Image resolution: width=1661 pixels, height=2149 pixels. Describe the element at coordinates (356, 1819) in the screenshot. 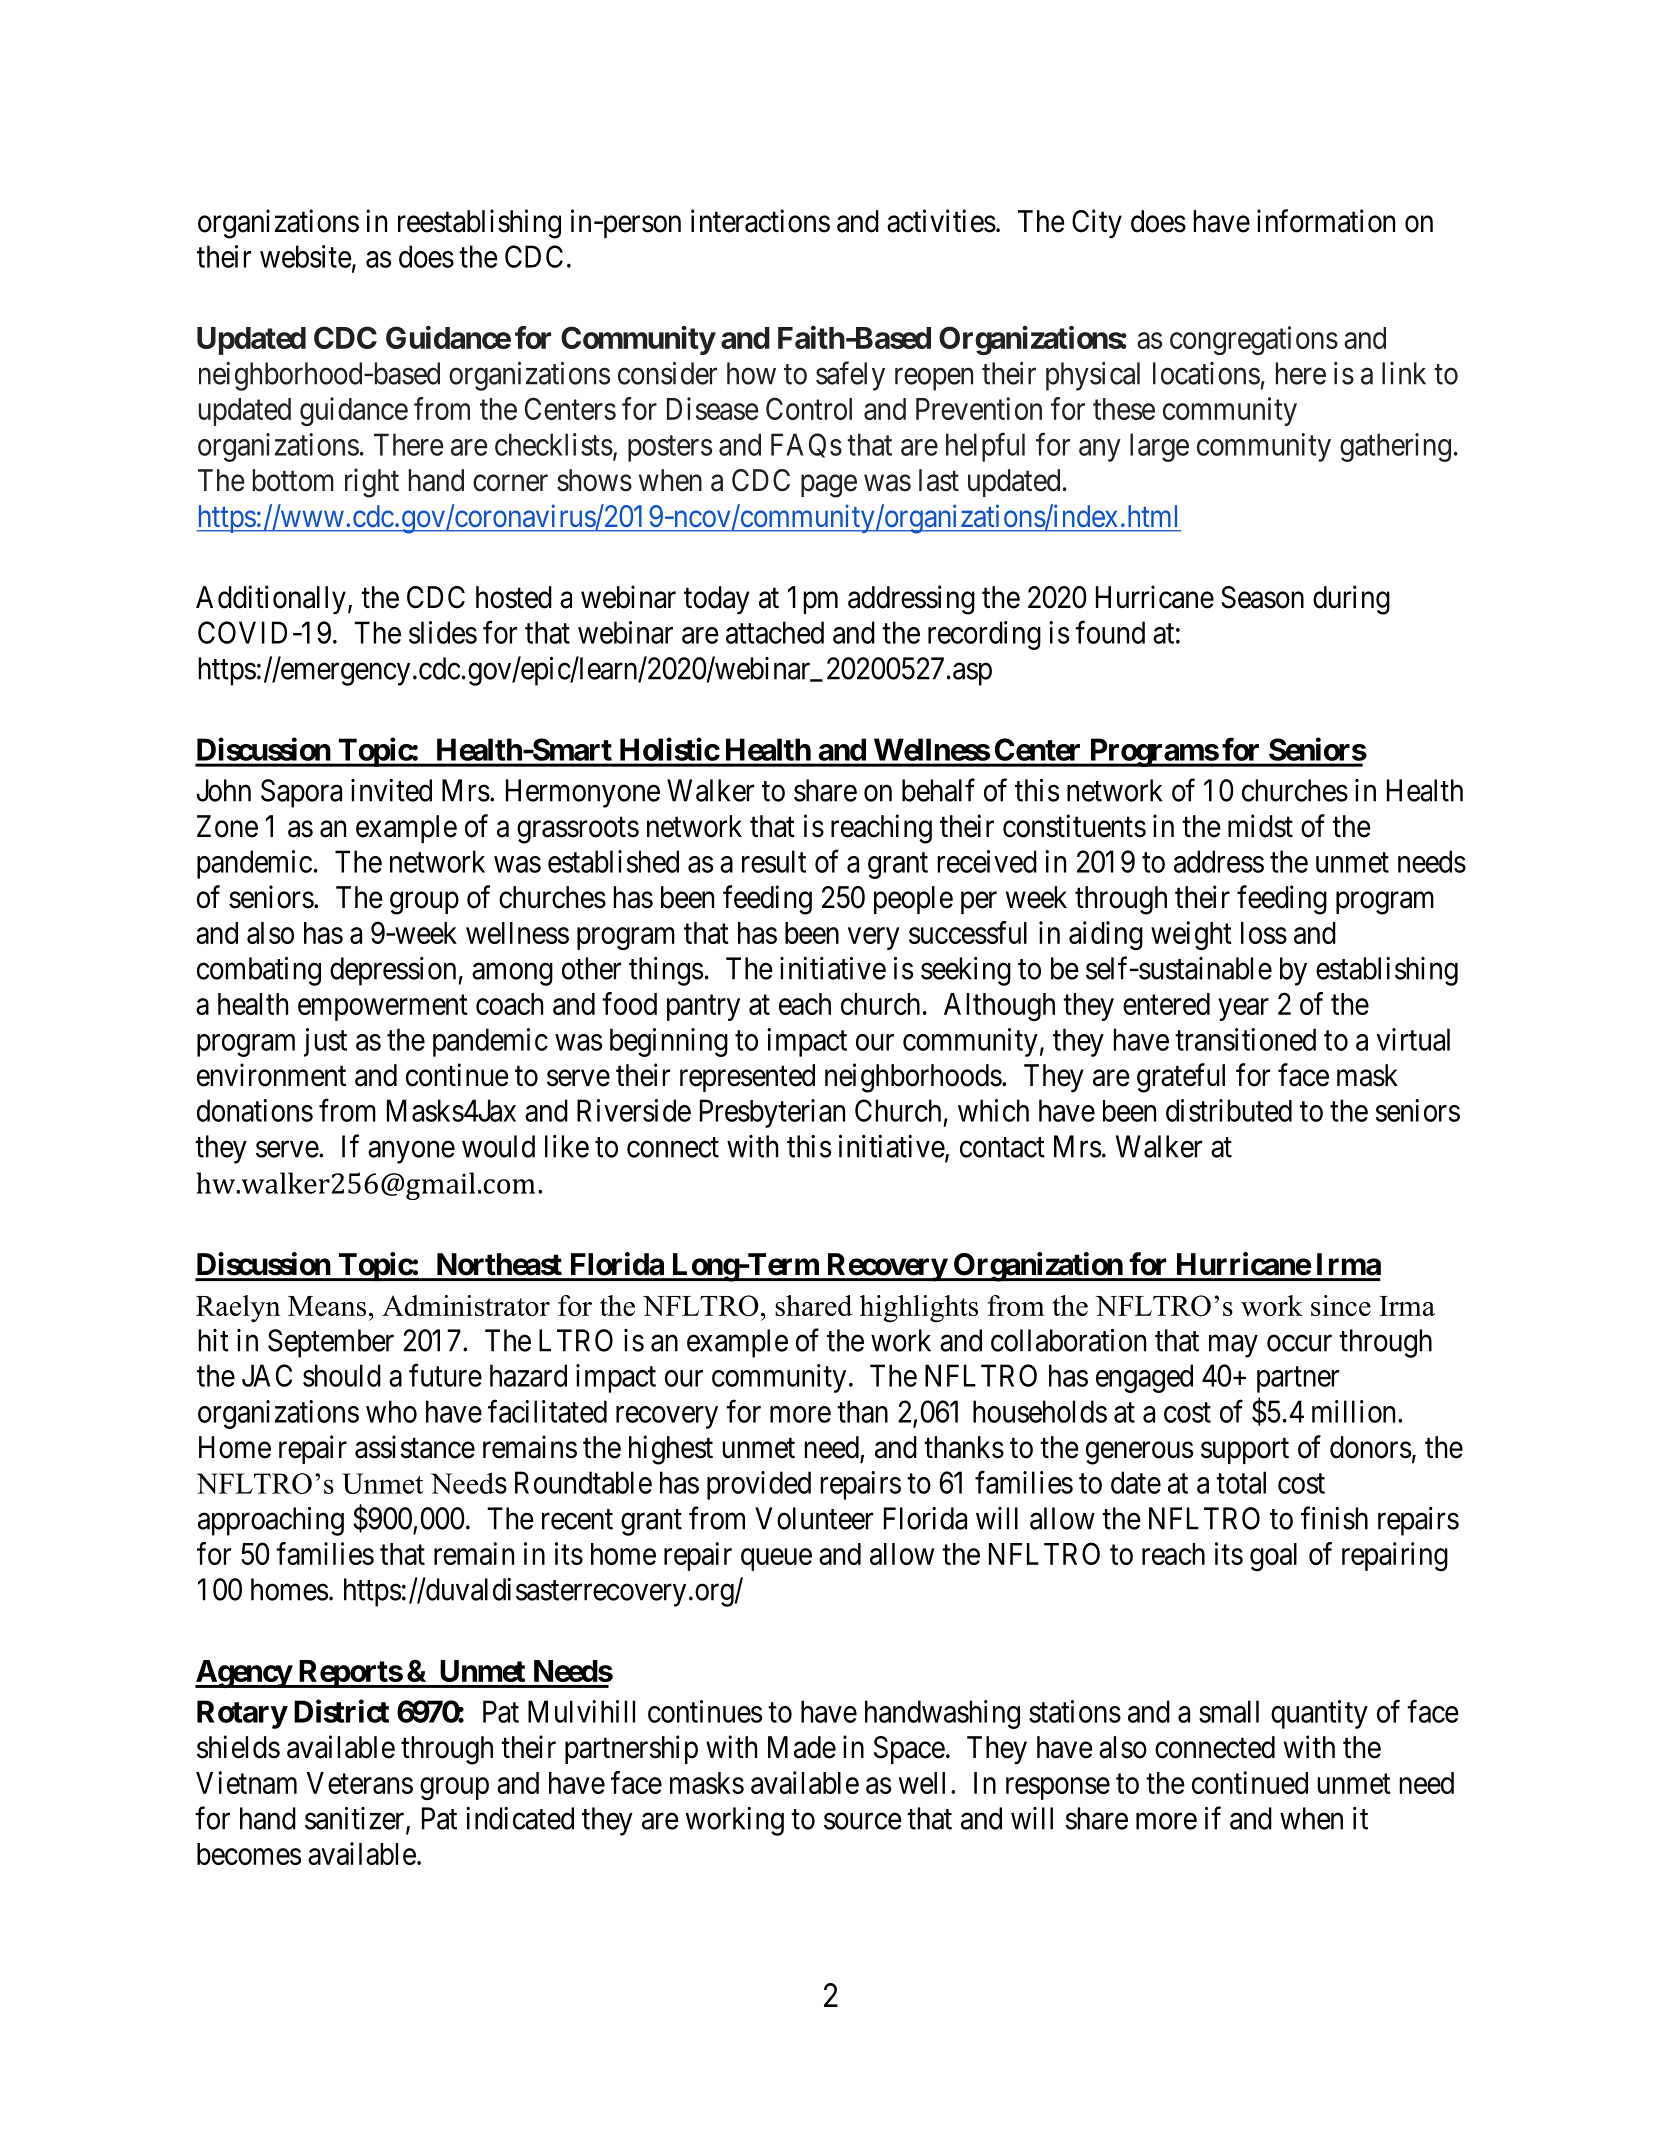

I see `sanitizer` at that location.
